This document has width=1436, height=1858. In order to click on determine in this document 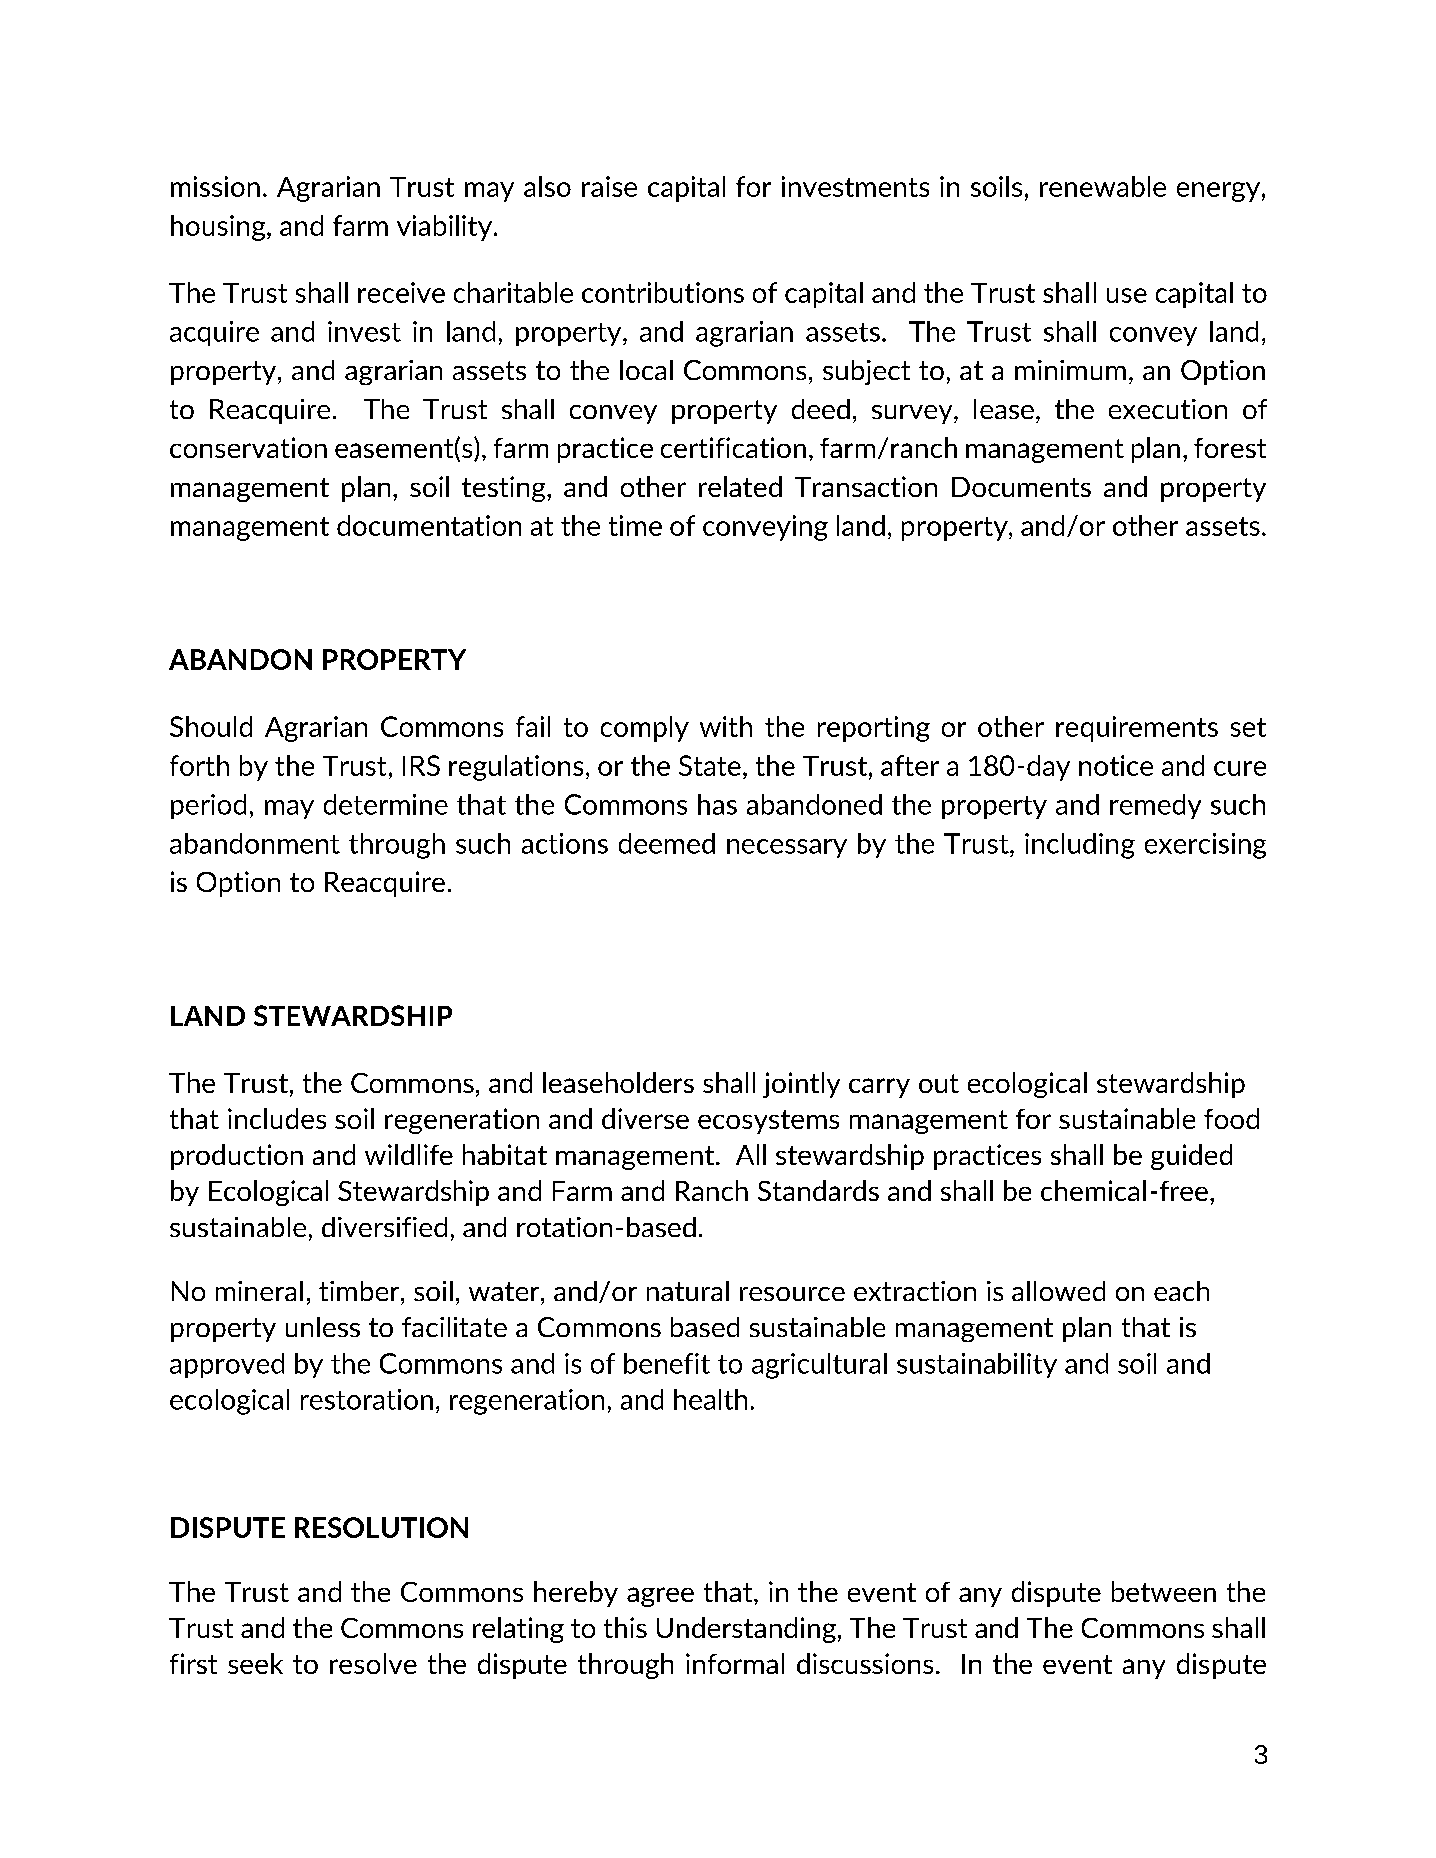, I will do `click(386, 804)`.
